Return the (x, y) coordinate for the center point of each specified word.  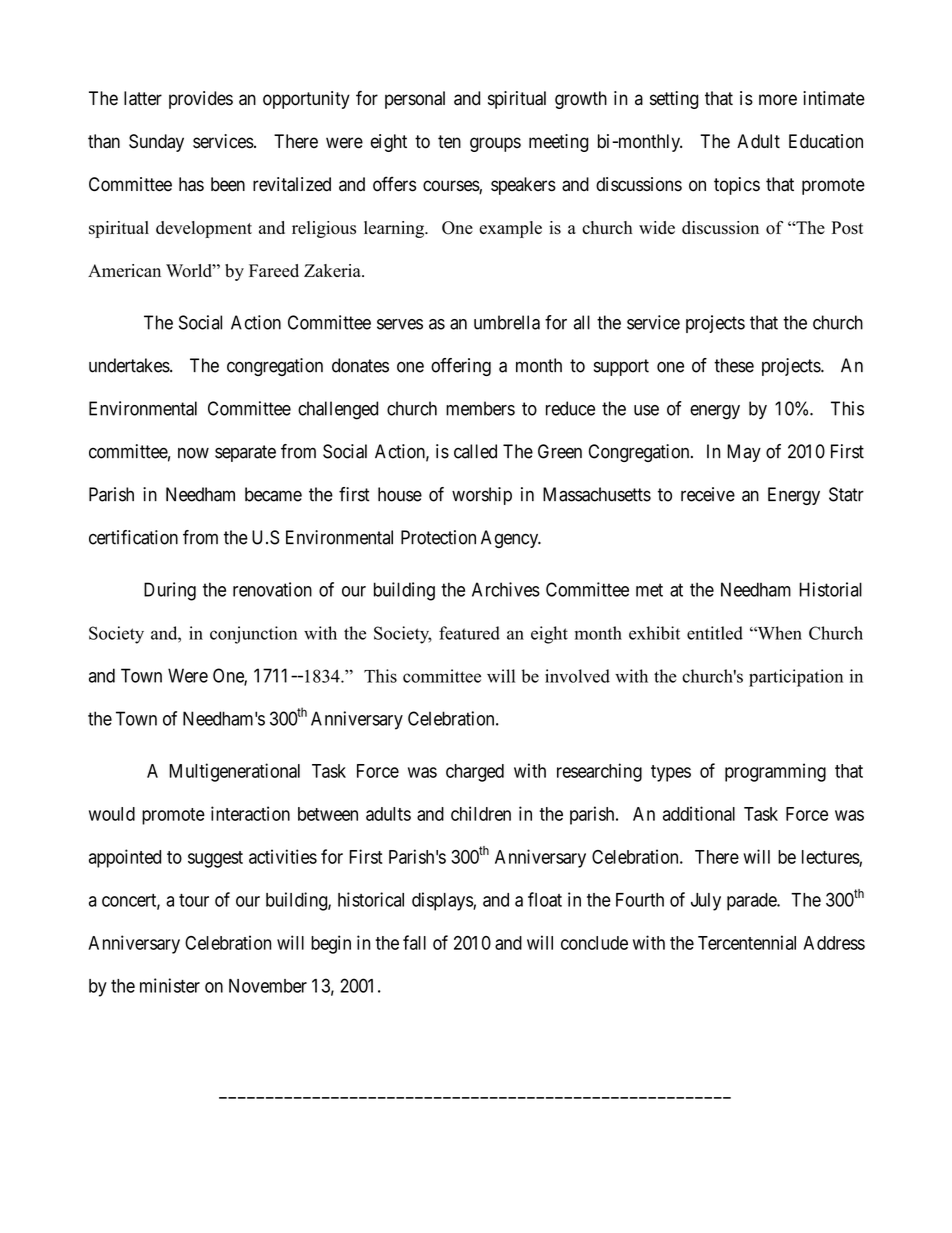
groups (495, 144)
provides (201, 100)
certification (133, 537)
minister (170, 985)
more (778, 100)
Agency (511, 539)
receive (708, 494)
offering (461, 367)
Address (834, 943)
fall (414, 942)
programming (775, 772)
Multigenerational (234, 772)
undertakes (129, 365)
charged (475, 773)
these (734, 365)
